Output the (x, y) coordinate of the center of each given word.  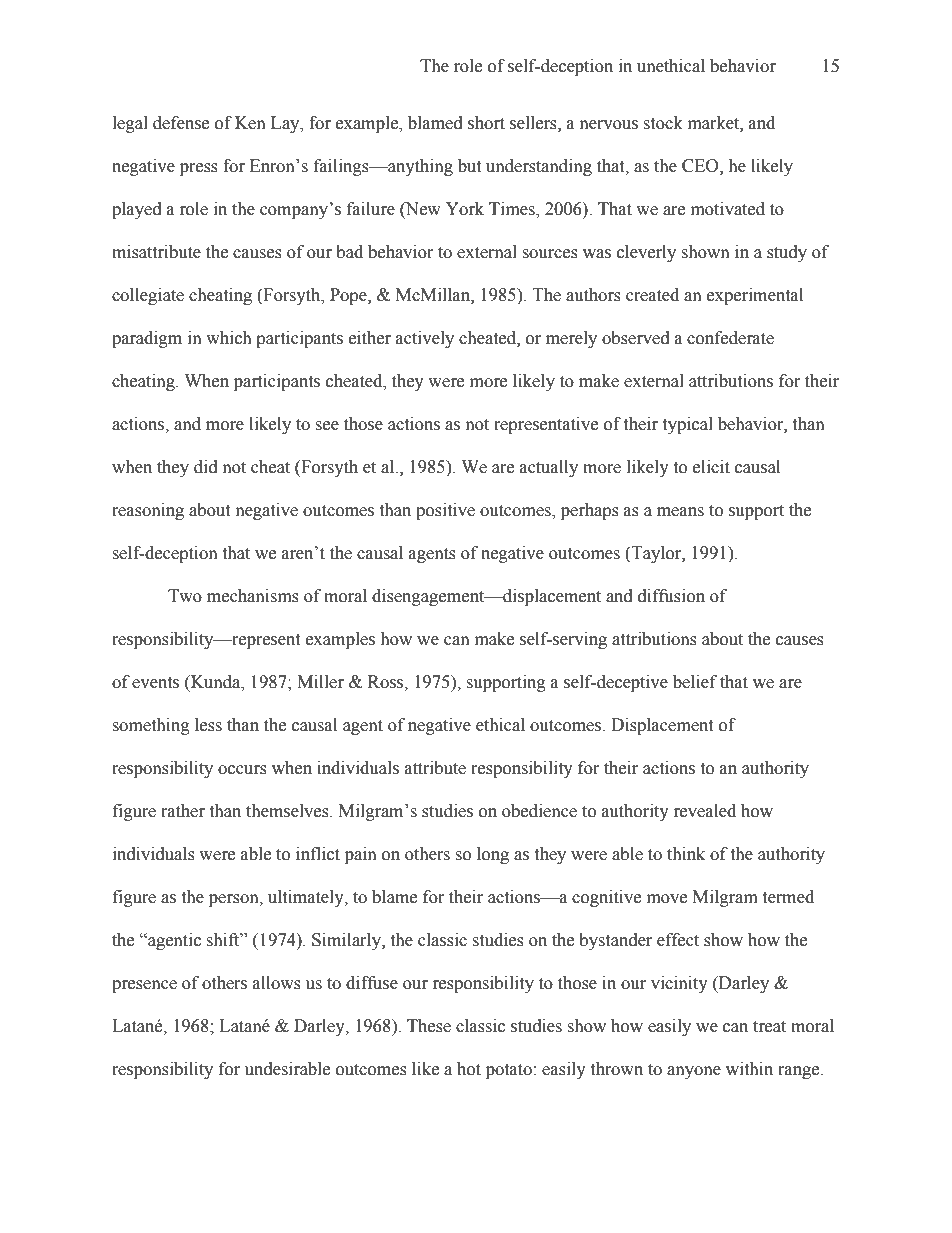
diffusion (671, 596)
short (486, 123)
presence (144, 986)
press (199, 169)
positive (445, 511)
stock (663, 123)
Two (185, 596)
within (749, 1069)
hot (469, 1069)
